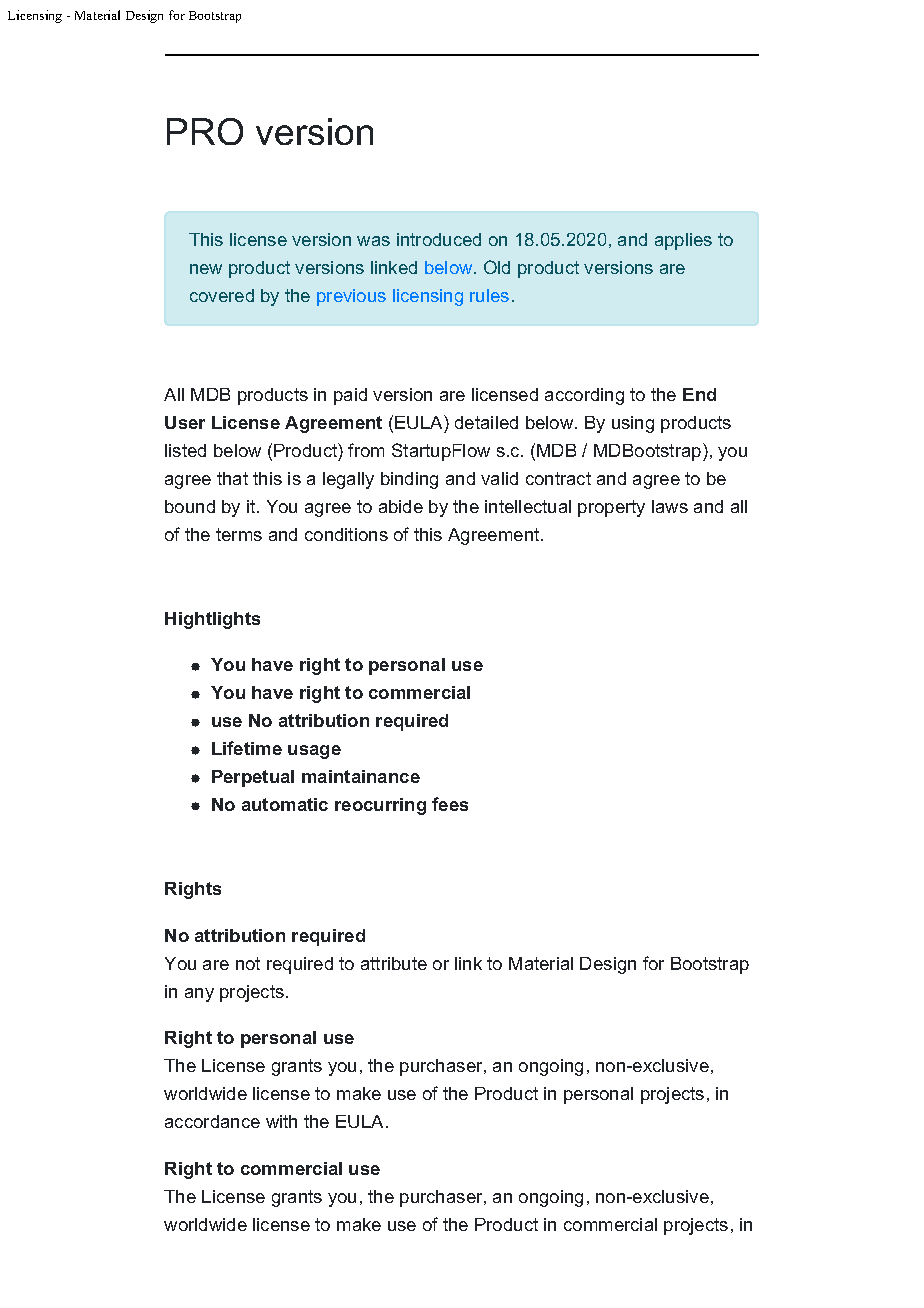  I want to click on Lifetime, so click(247, 748).
